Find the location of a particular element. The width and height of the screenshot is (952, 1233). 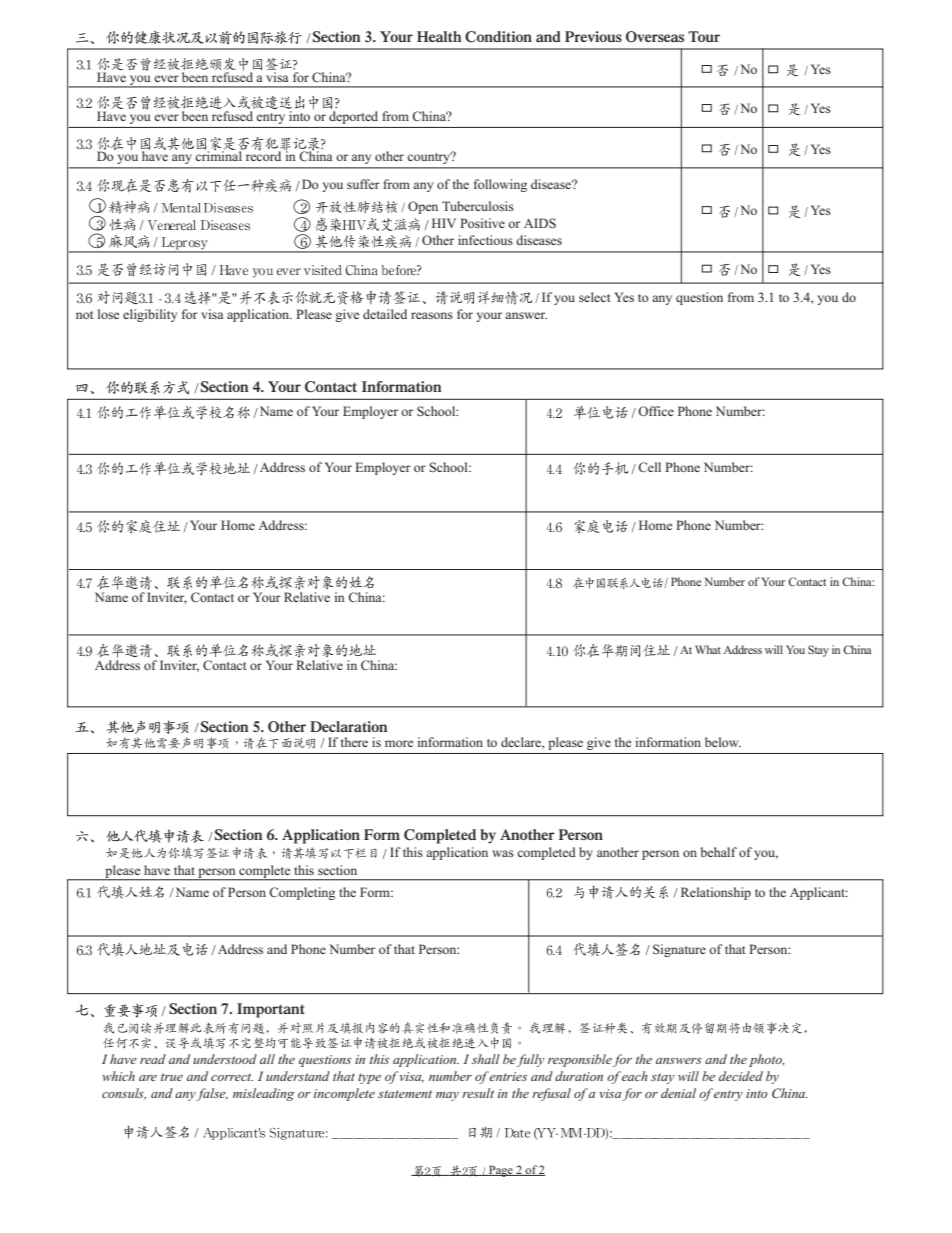

more is located at coordinates (399, 743).
